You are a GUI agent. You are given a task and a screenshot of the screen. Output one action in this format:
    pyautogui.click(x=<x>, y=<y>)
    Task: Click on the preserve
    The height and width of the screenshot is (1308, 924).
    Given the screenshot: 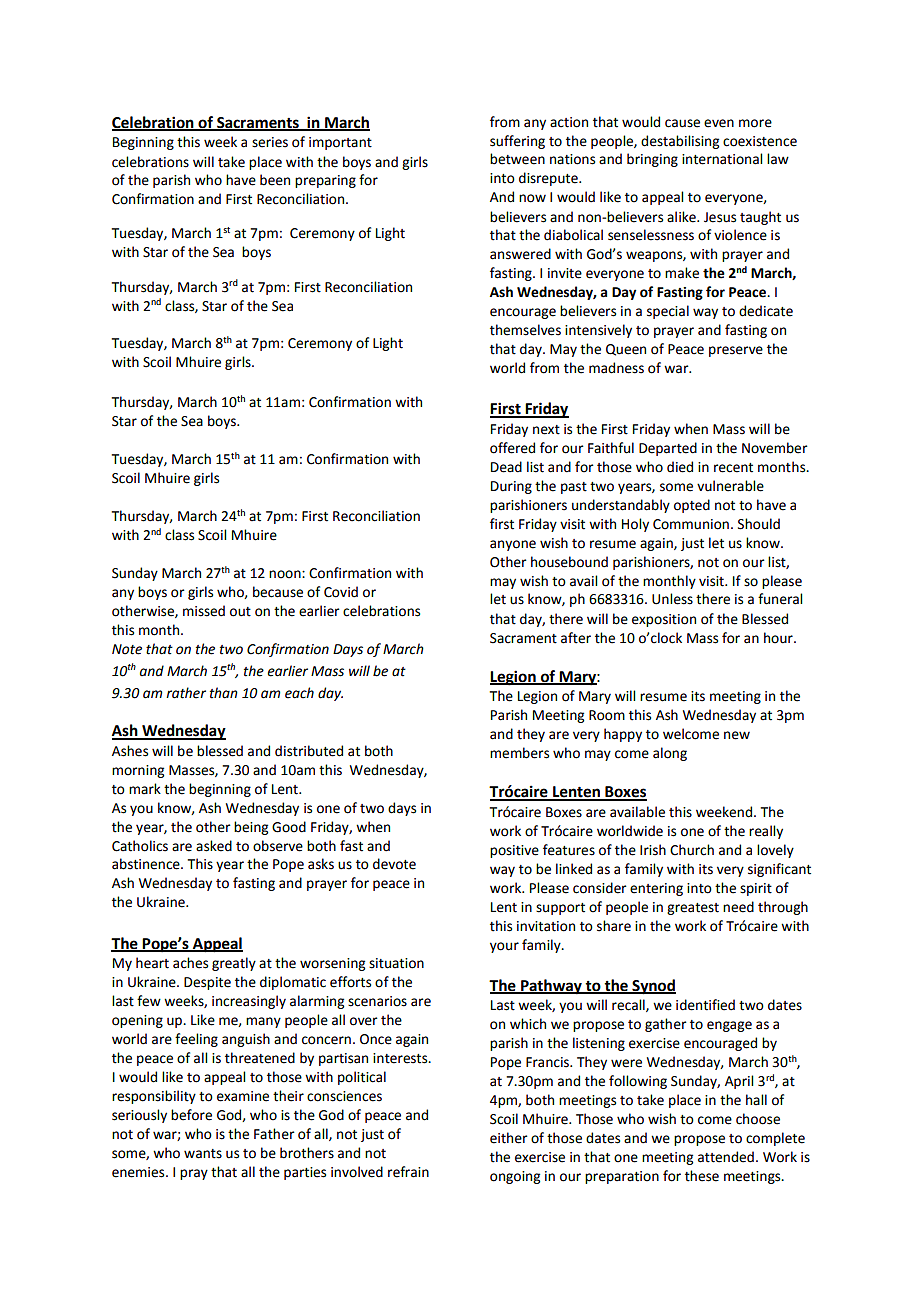 What is the action you would take?
    pyautogui.click(x=736, y=351)
